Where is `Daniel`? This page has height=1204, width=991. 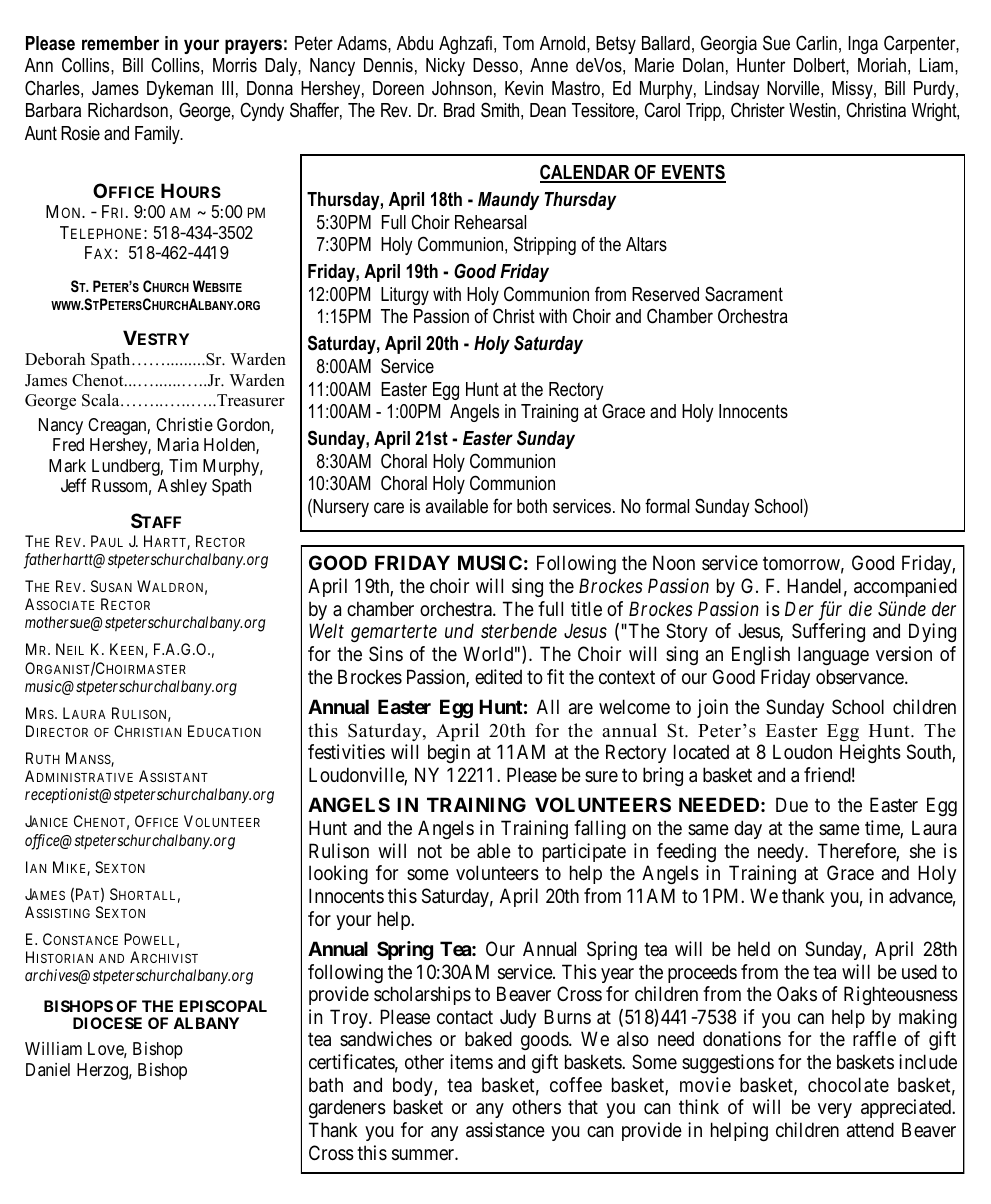 Daniel is located at coordinates (48, 1069).
